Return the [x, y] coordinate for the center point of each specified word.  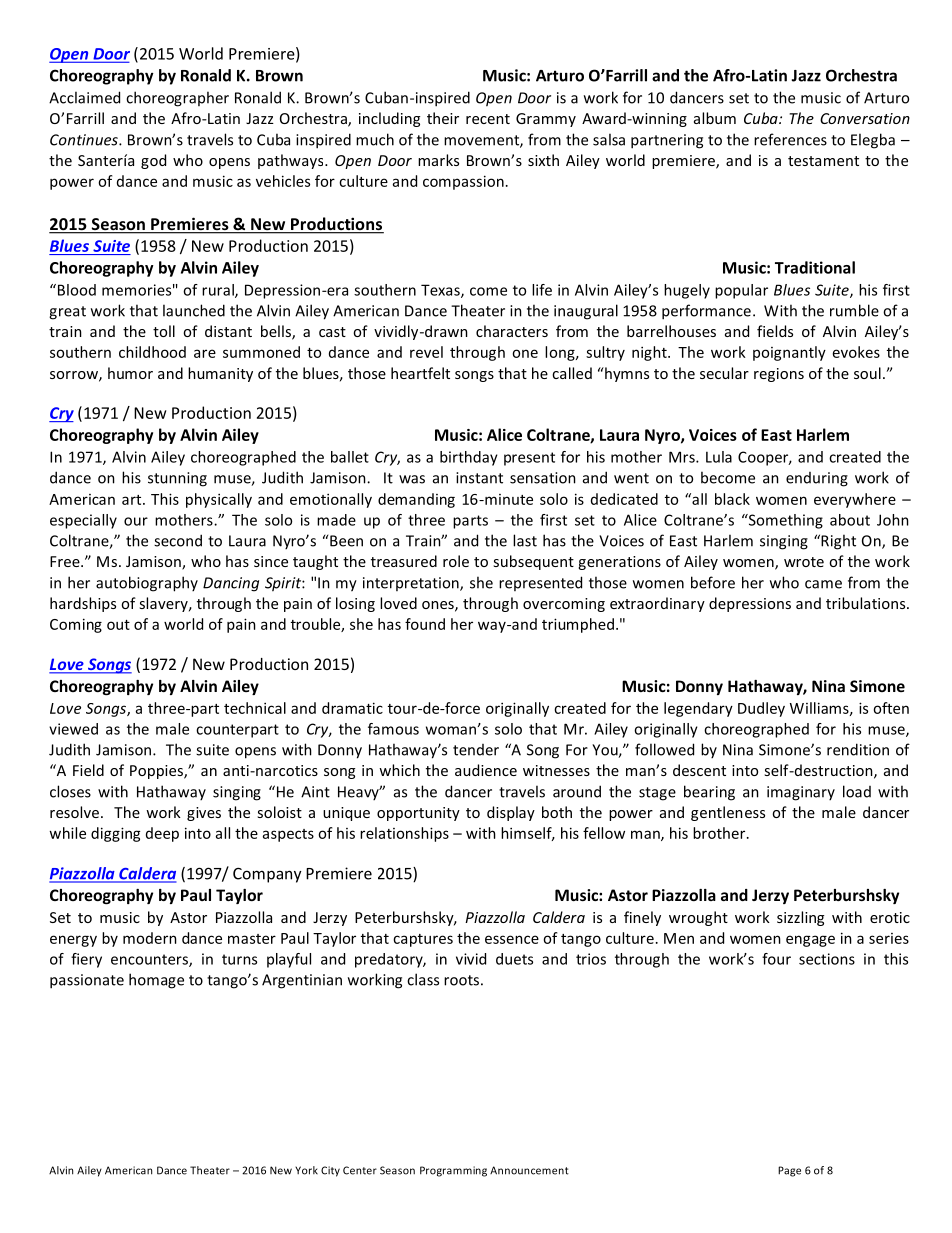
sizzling [800, 918]
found [425, 624]
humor [130, 373]
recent [488, 119]
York [306, 1170]
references [790, 139]
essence [512, 939]
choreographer [177, 99]
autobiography [147, 584]
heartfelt [420, 373]
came [823, 584]
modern [150, 938]
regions [779, 375]
